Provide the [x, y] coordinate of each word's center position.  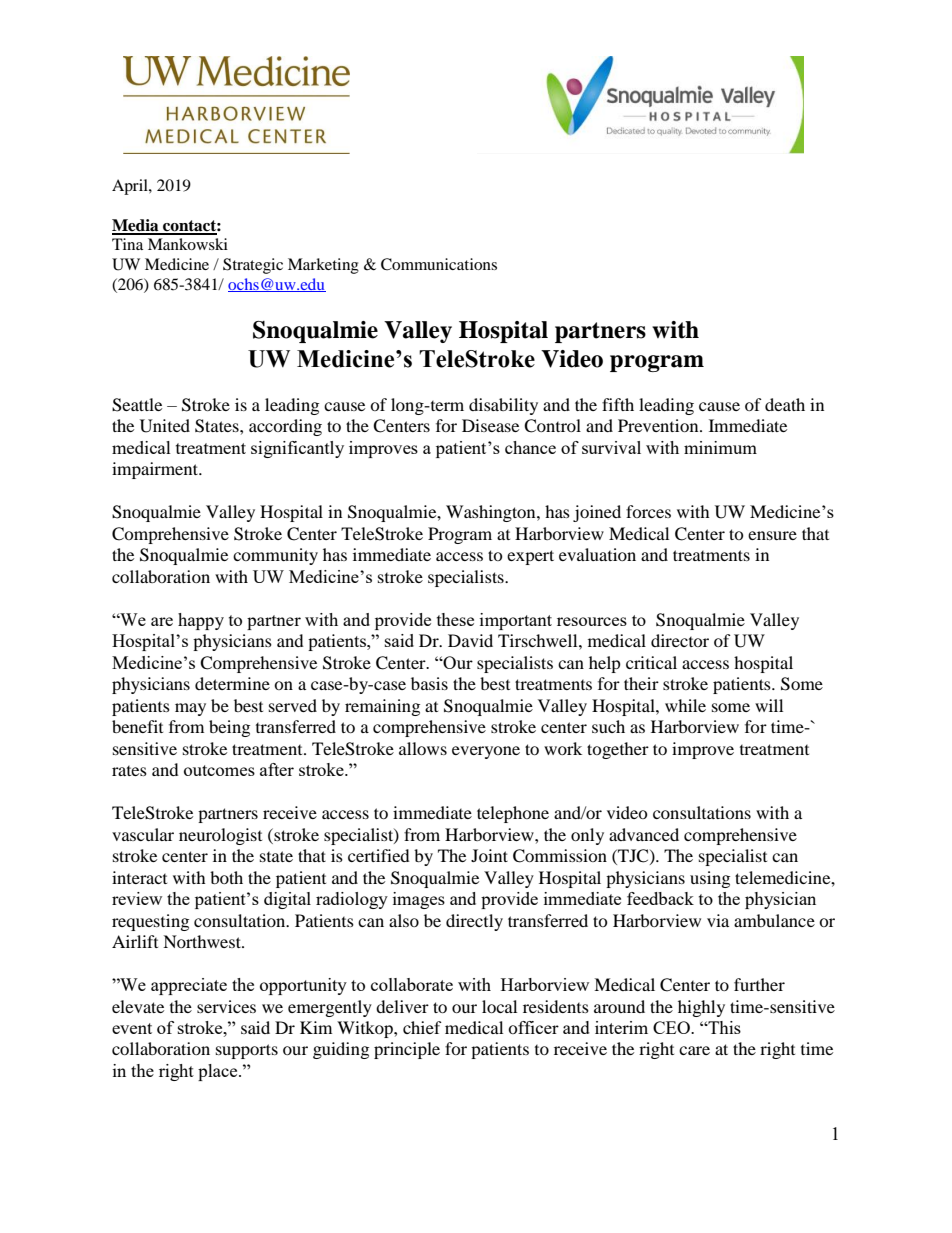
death [785, 404]
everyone [486, 752]
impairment [156, 470]
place [219, 1072]
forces [648, 511]
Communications [439, 264]
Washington [492, 513]
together [618, 750]
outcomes [219, 770]
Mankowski [188, 244]
